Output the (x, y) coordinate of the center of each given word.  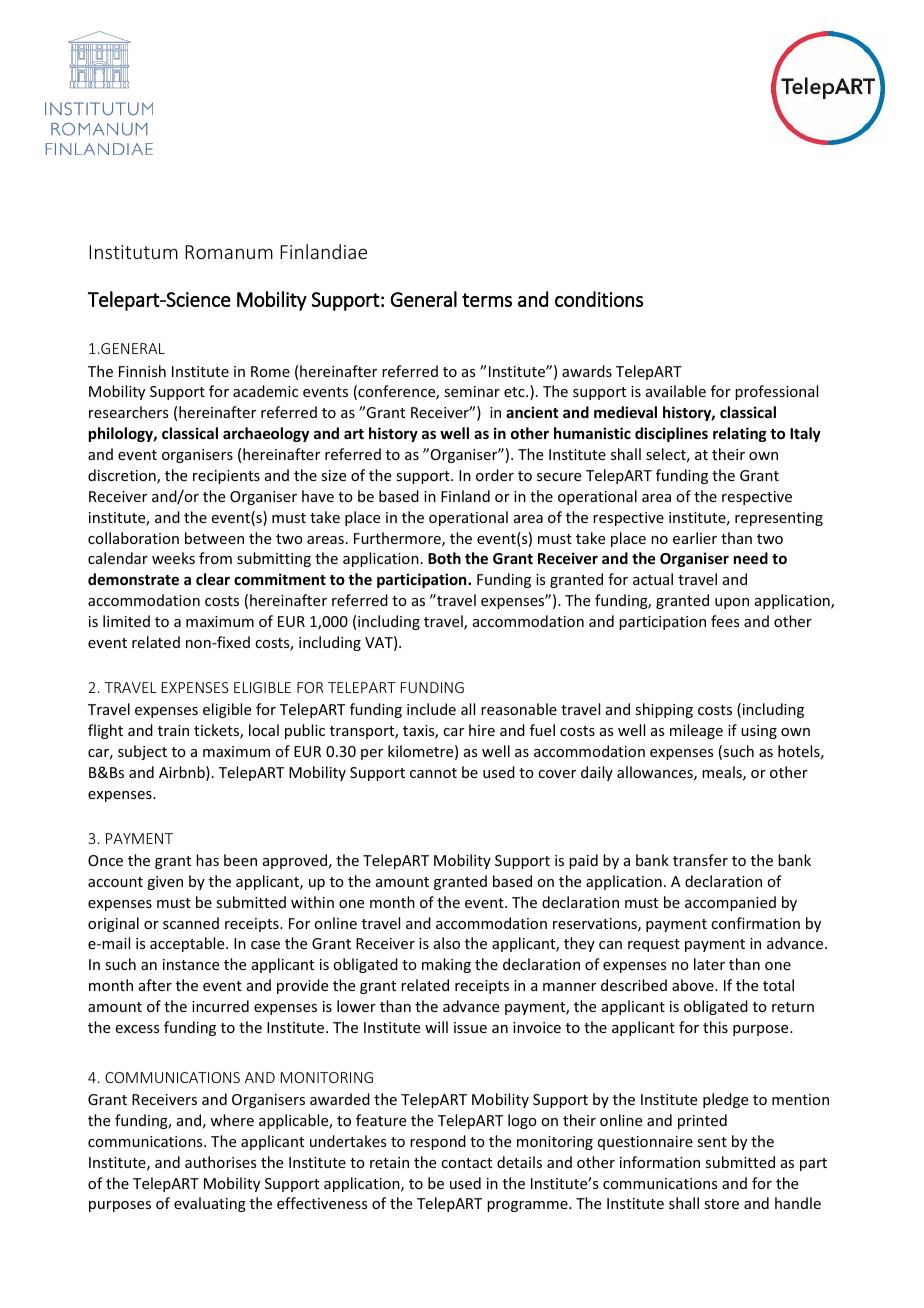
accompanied (730, 903)
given (165, 883)
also (447, 943)
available (676, 391)
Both (444, 558)
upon (732, 603)
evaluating (210, 1204)
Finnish (142, 371)
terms (487, 300)
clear (213, 579)
